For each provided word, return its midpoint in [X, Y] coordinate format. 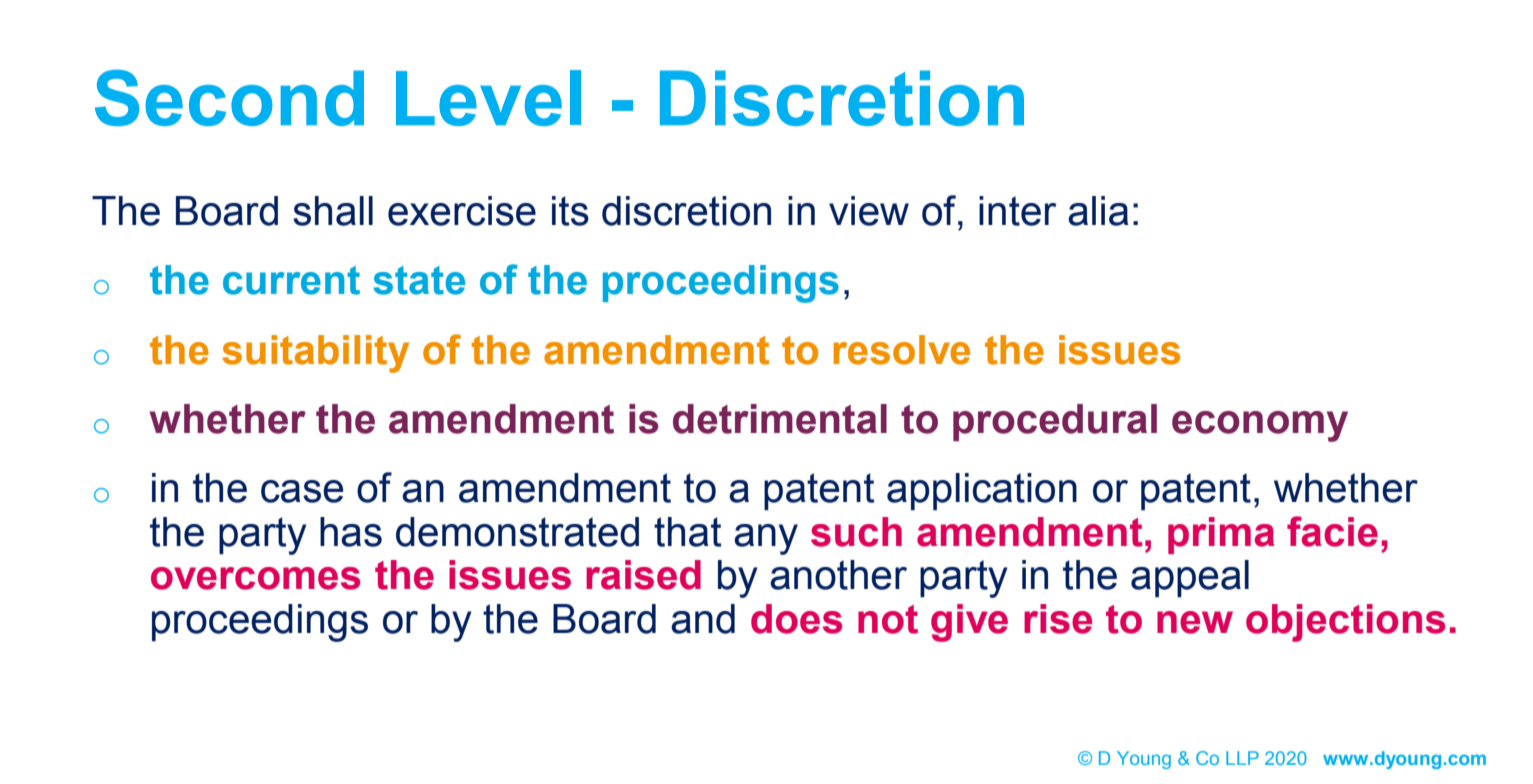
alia [1098, 211]
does [796, 619]
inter [1018, 211]
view [869, 211]
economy [1260, 426]
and [703, 619]
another [838, 575]
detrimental [780, 419]
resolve [901, 350]
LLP [1242, 758]
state [419, 280]
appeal [1190, 579]
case [302, 491]
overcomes [255, 578]
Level [488, 98]
